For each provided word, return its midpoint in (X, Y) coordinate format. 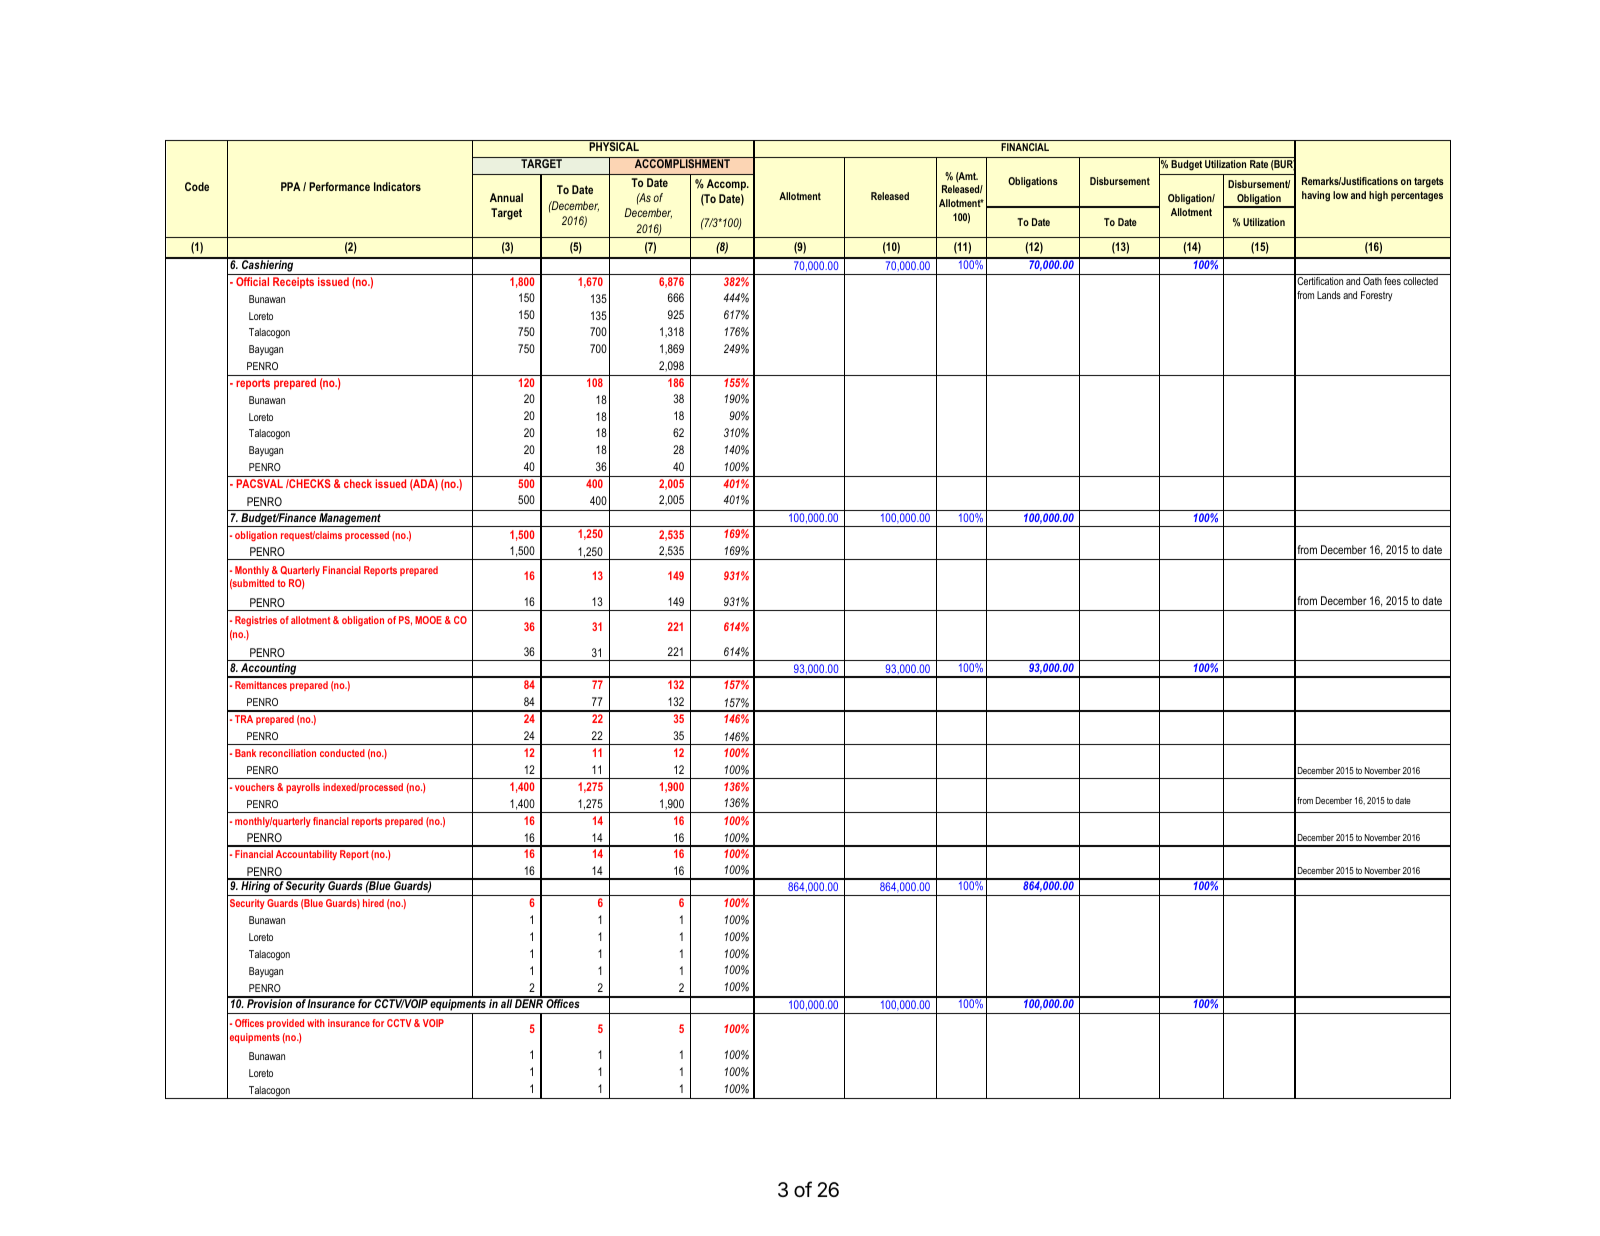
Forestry (1377, 296)
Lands (1329, 295)
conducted (342, 753)
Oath (1372, 281)
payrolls (303, 788)
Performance (339, 186)
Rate (1259, 164)
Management (350, 520)
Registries (256, 621)
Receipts (293, 283)
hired (373, 903)
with (316, 1023)
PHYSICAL (614, 146)
